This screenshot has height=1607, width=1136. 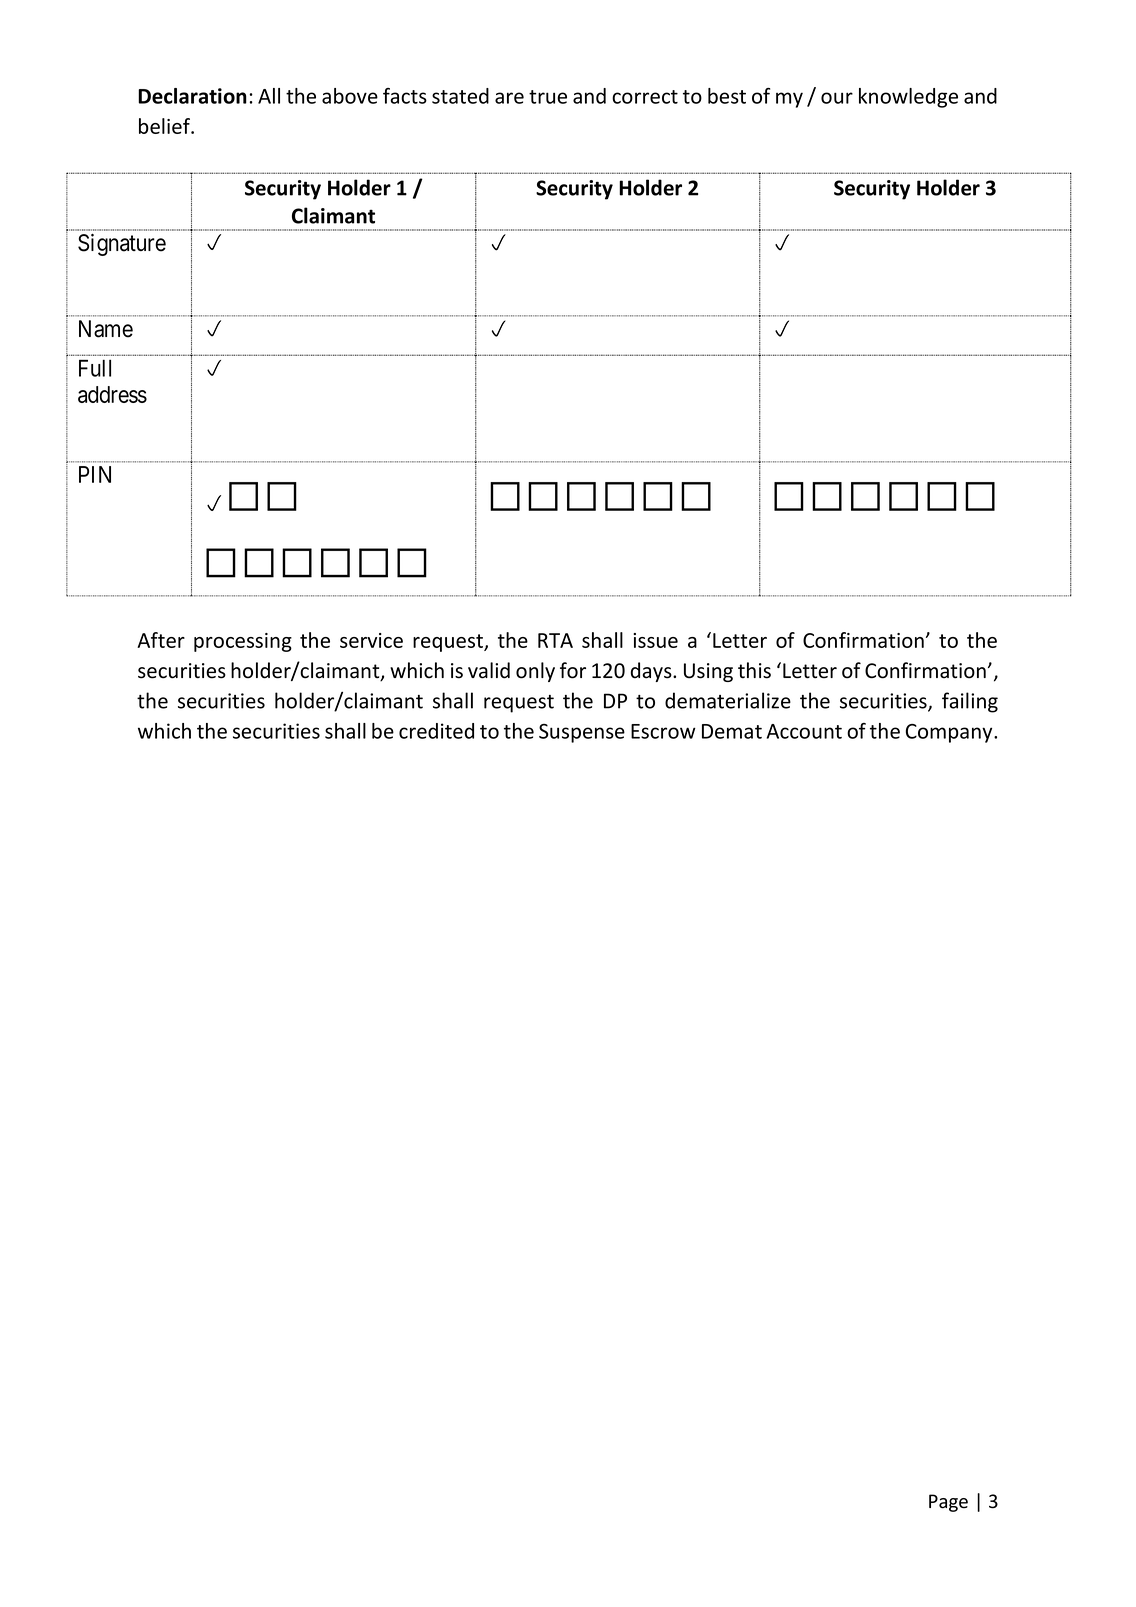 I want to click on our, so click(x=837, y=98).
